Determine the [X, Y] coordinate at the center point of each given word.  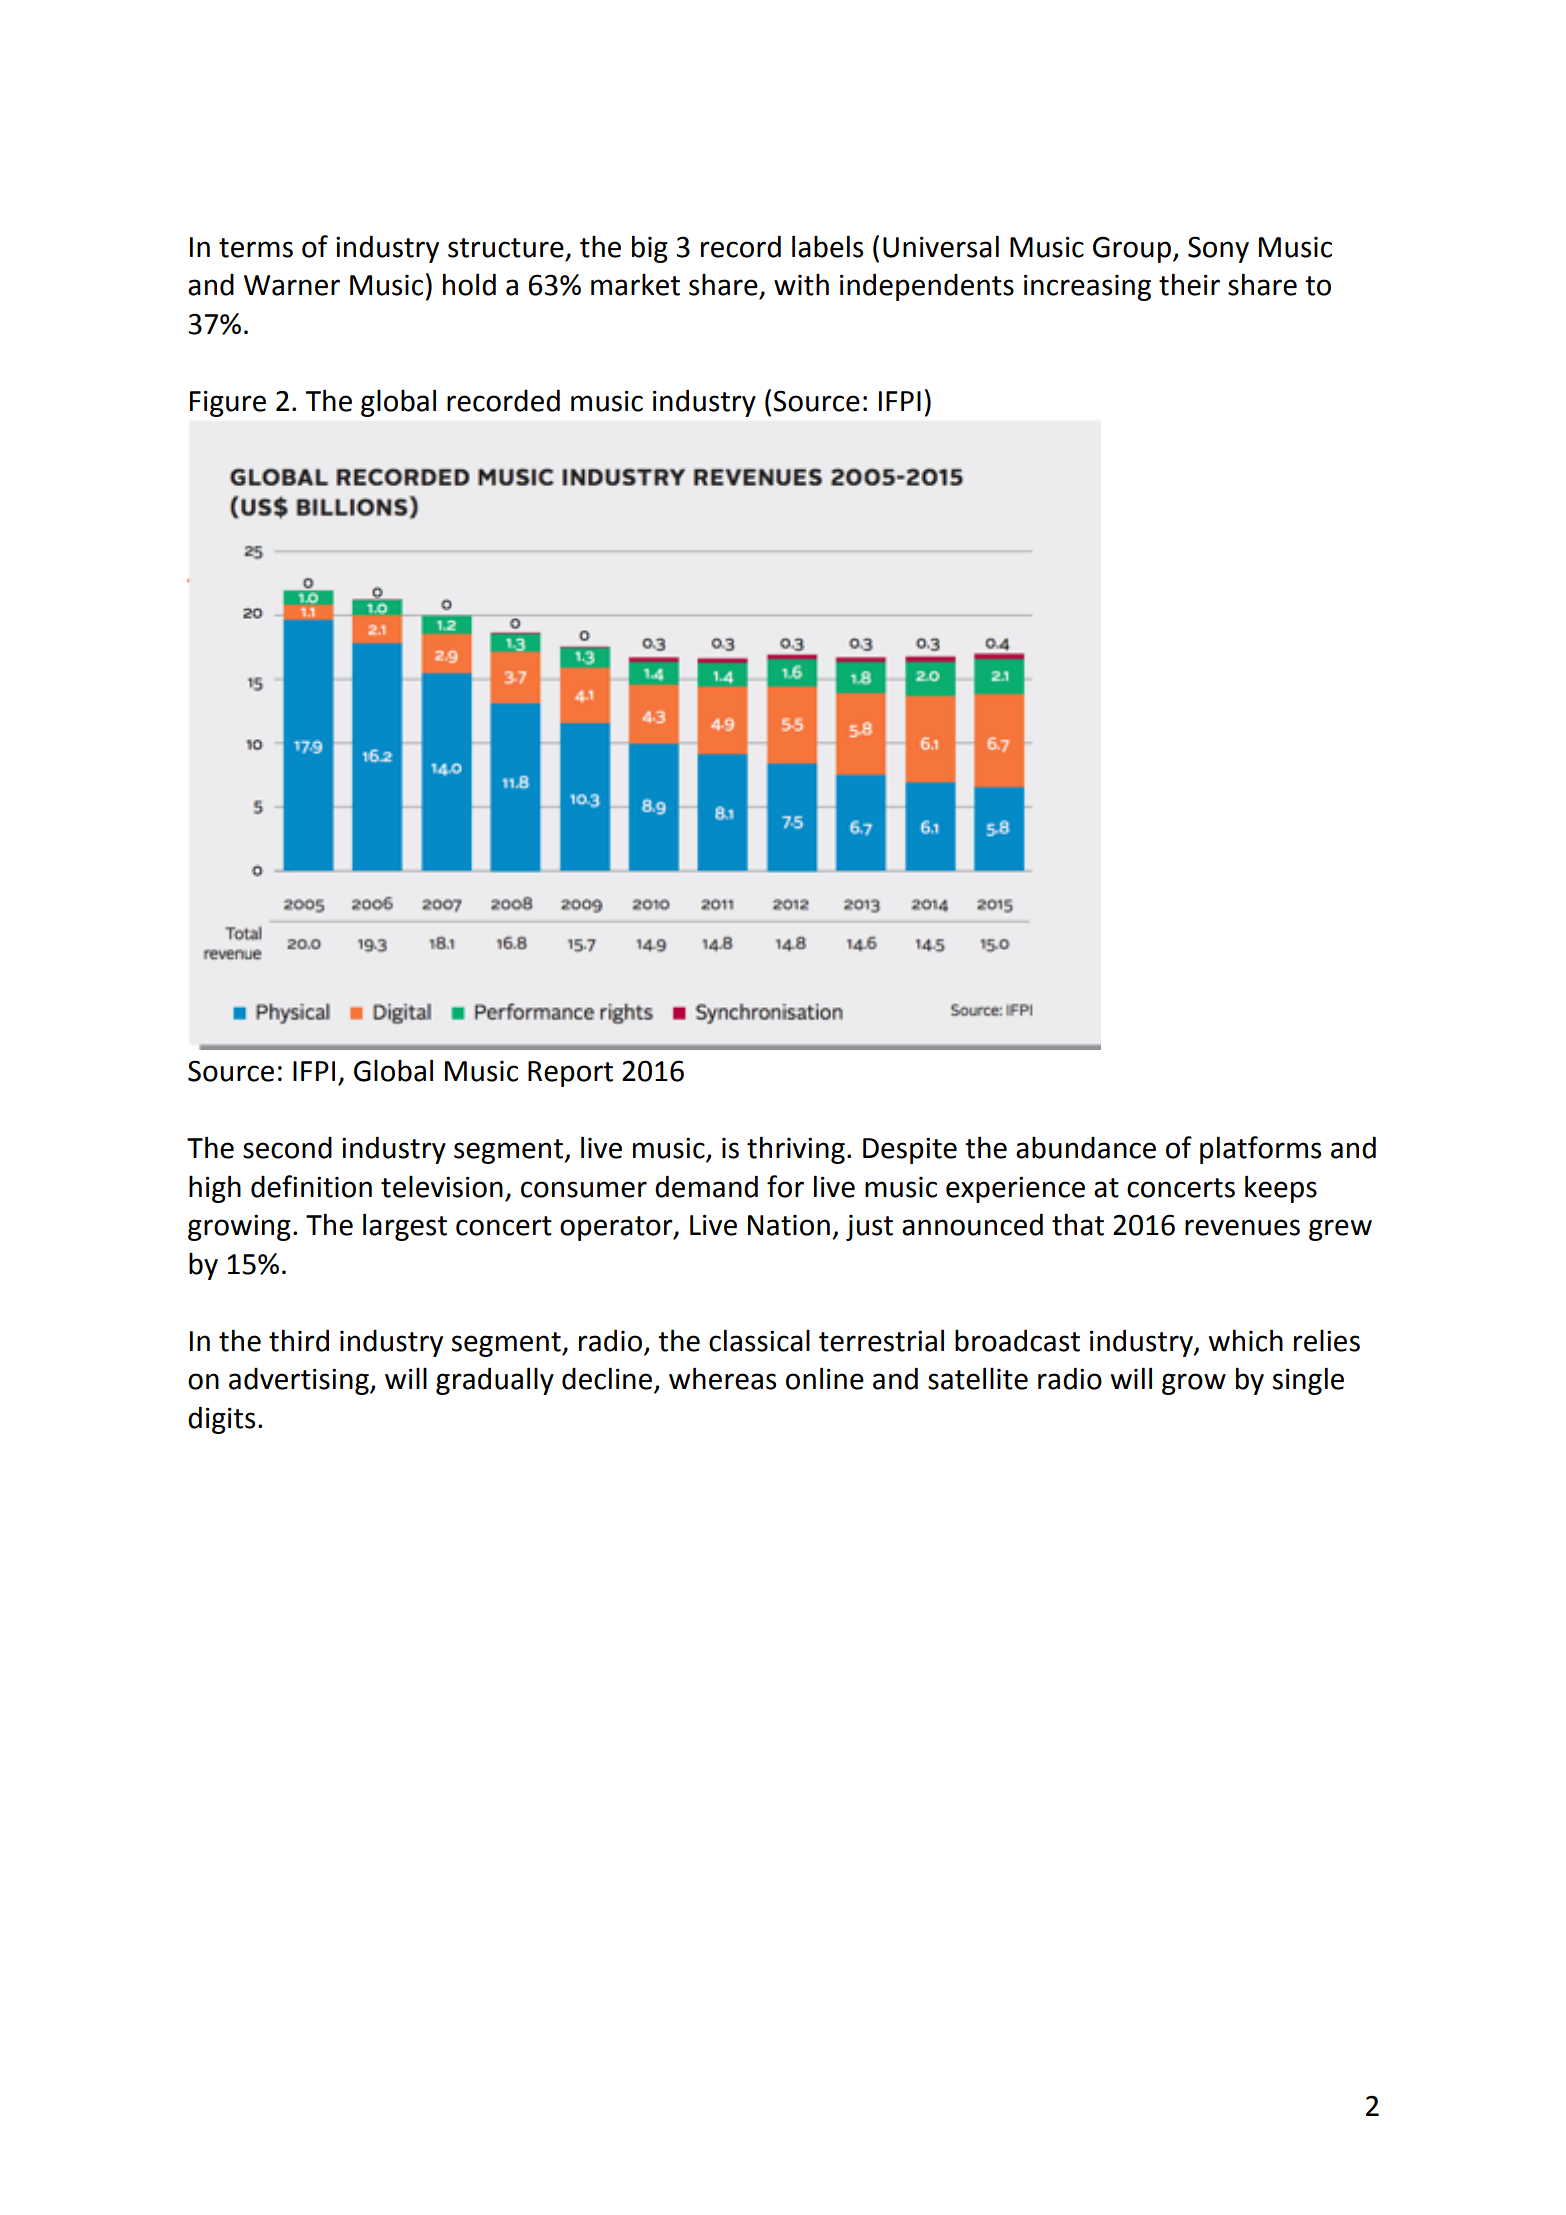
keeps [1281, 1189]
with [801, 284]
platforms [1260, 1150]
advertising [300, 1381]
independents [927, 287]
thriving [796, 1150]
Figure [228, 403]
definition [311, 1186]
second [287, 1147]
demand [706, 1186]
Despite [910, 1150]
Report [570, 1074]
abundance [1086, 1147]
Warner [292, 285]
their [1189, 284]
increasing [1087, 287]
